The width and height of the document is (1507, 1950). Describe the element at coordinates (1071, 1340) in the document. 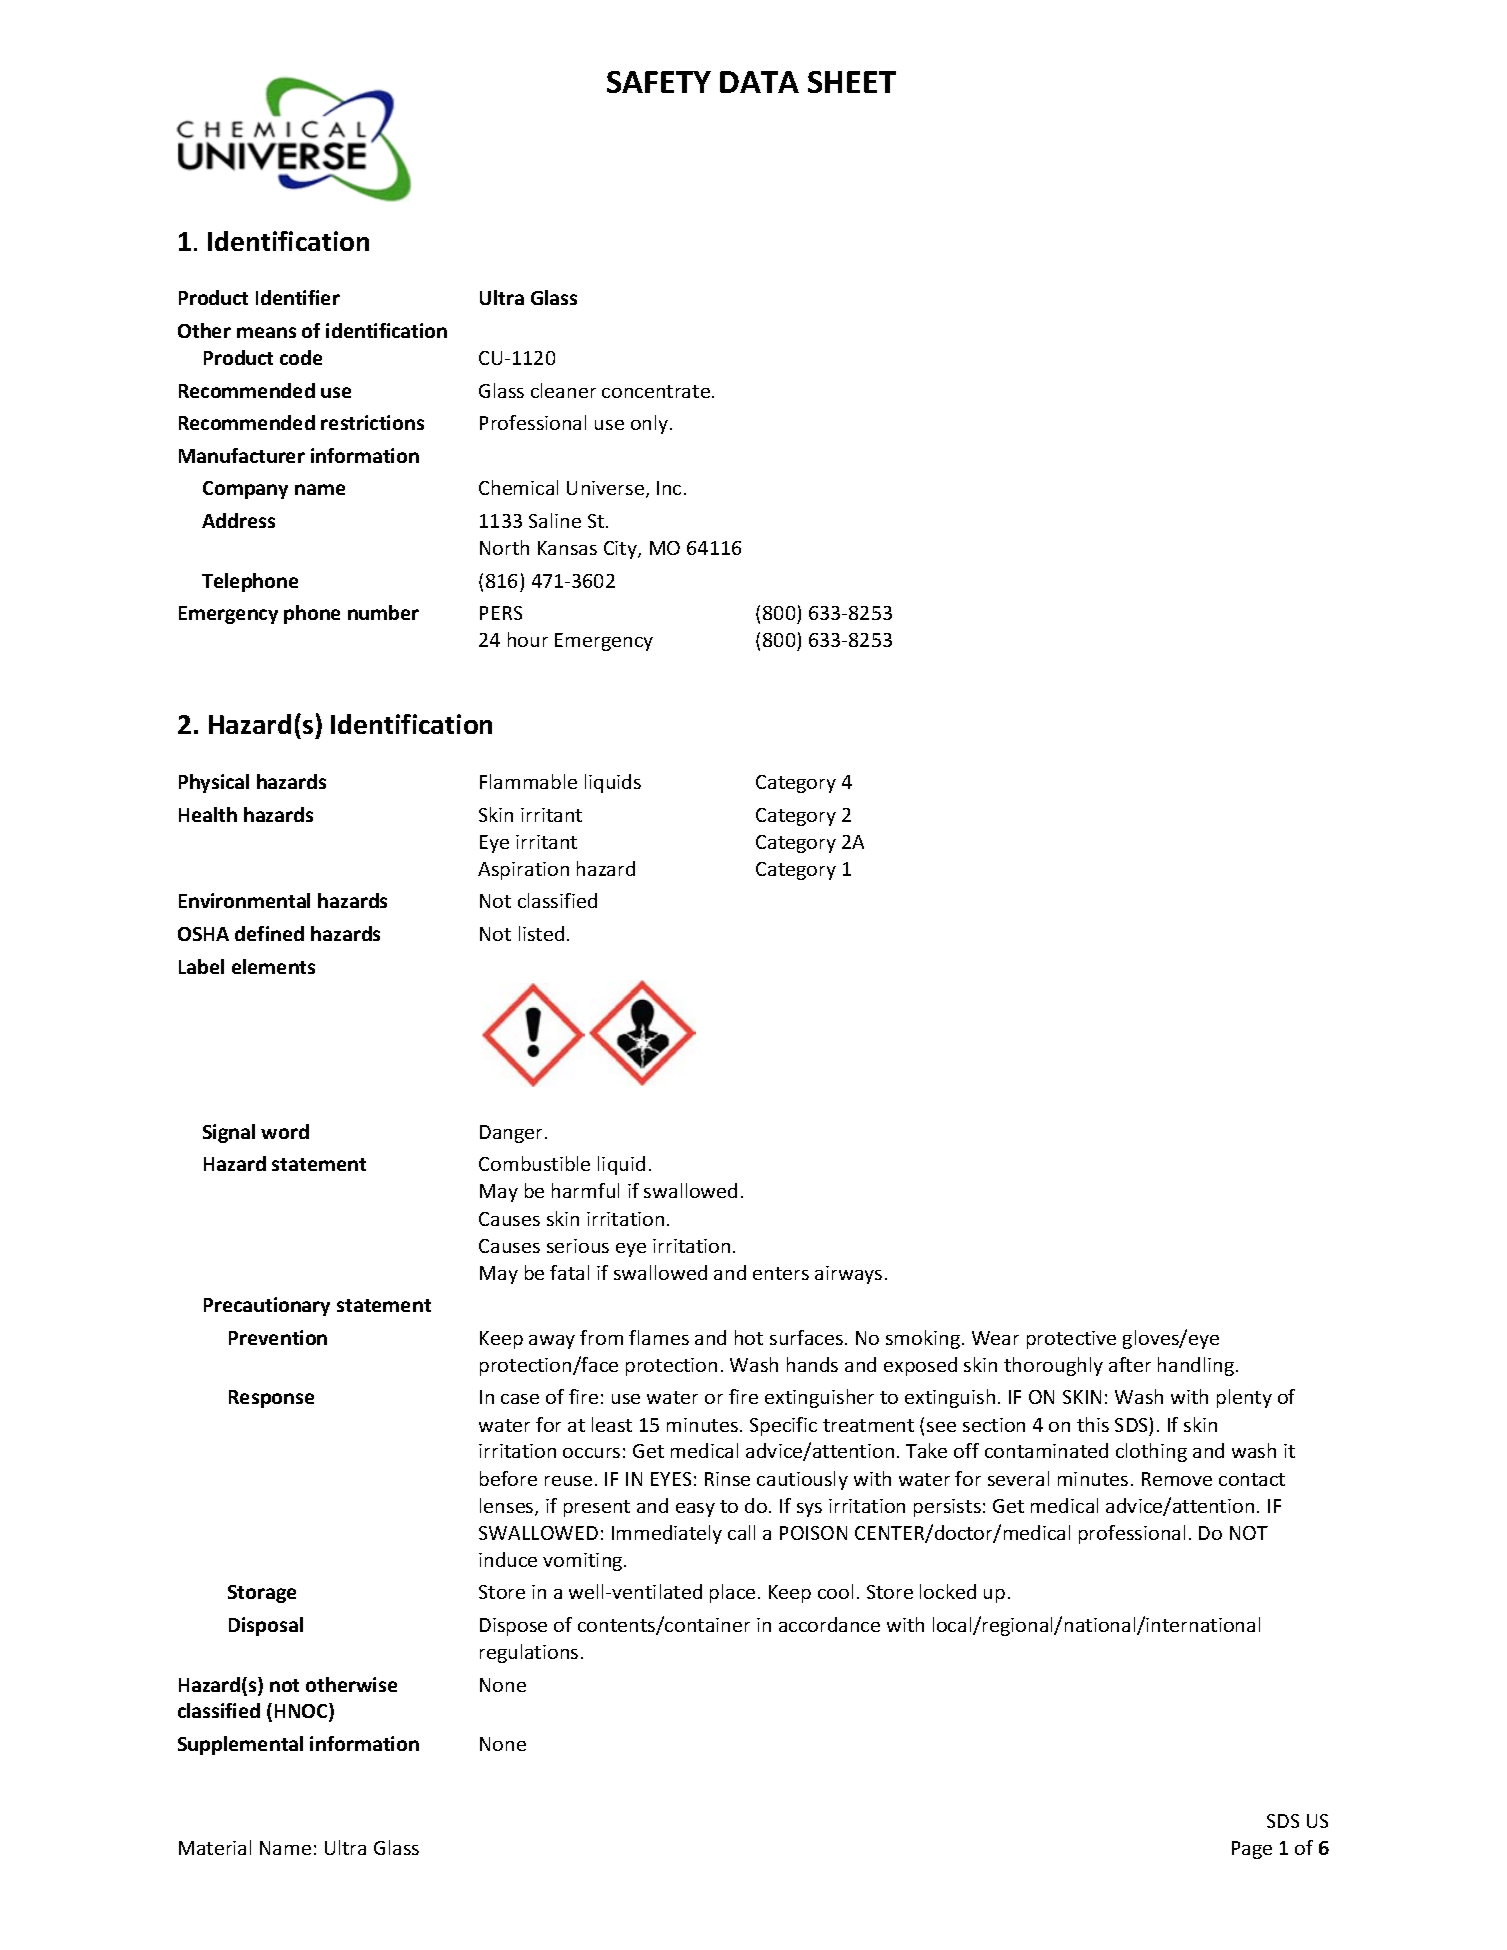

I see `protective` at that location.
